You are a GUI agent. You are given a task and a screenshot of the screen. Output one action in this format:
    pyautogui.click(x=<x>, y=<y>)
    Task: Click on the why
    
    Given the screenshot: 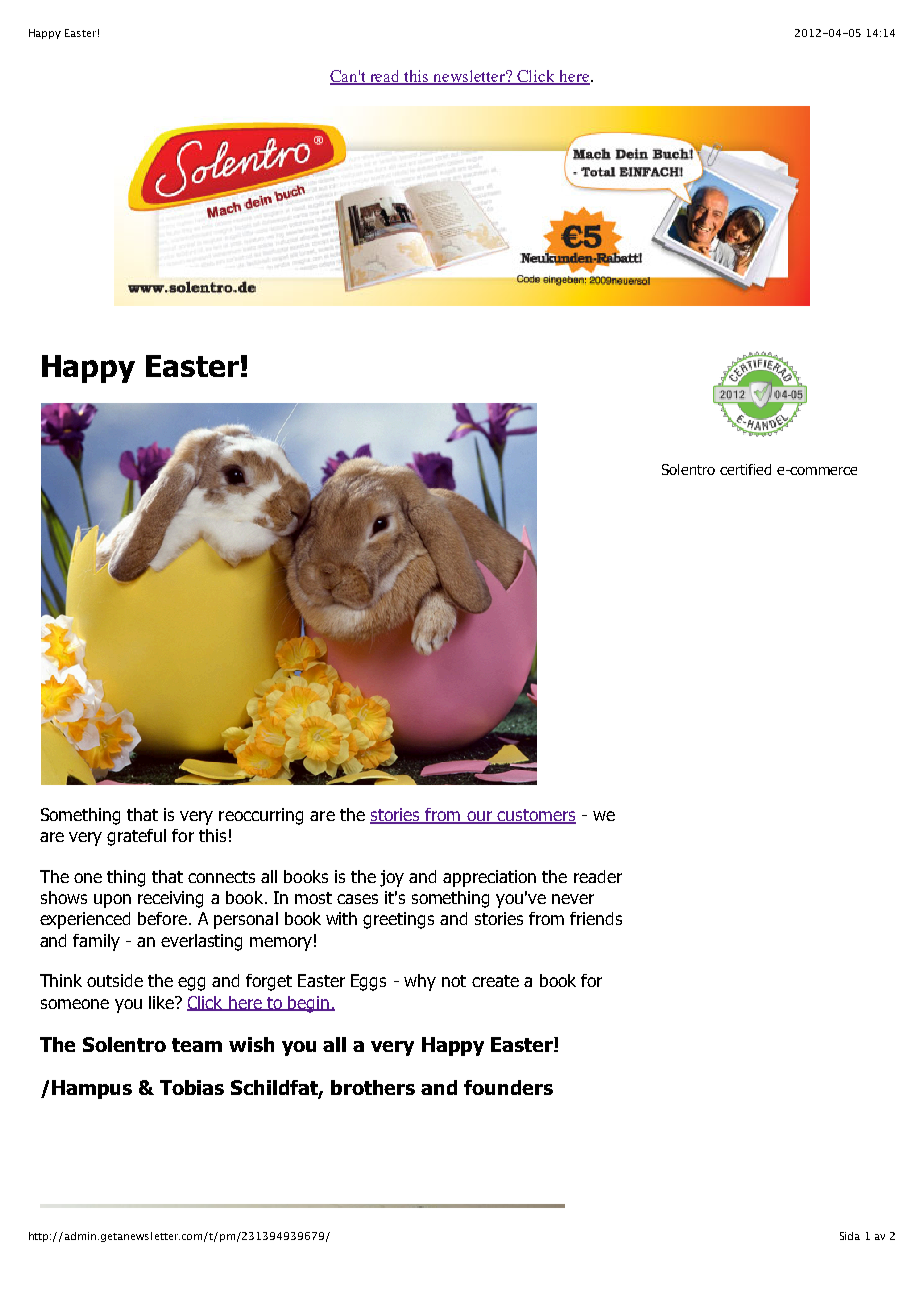 What is the action you would take?
    pyautogui.click(x=420, y=982)
